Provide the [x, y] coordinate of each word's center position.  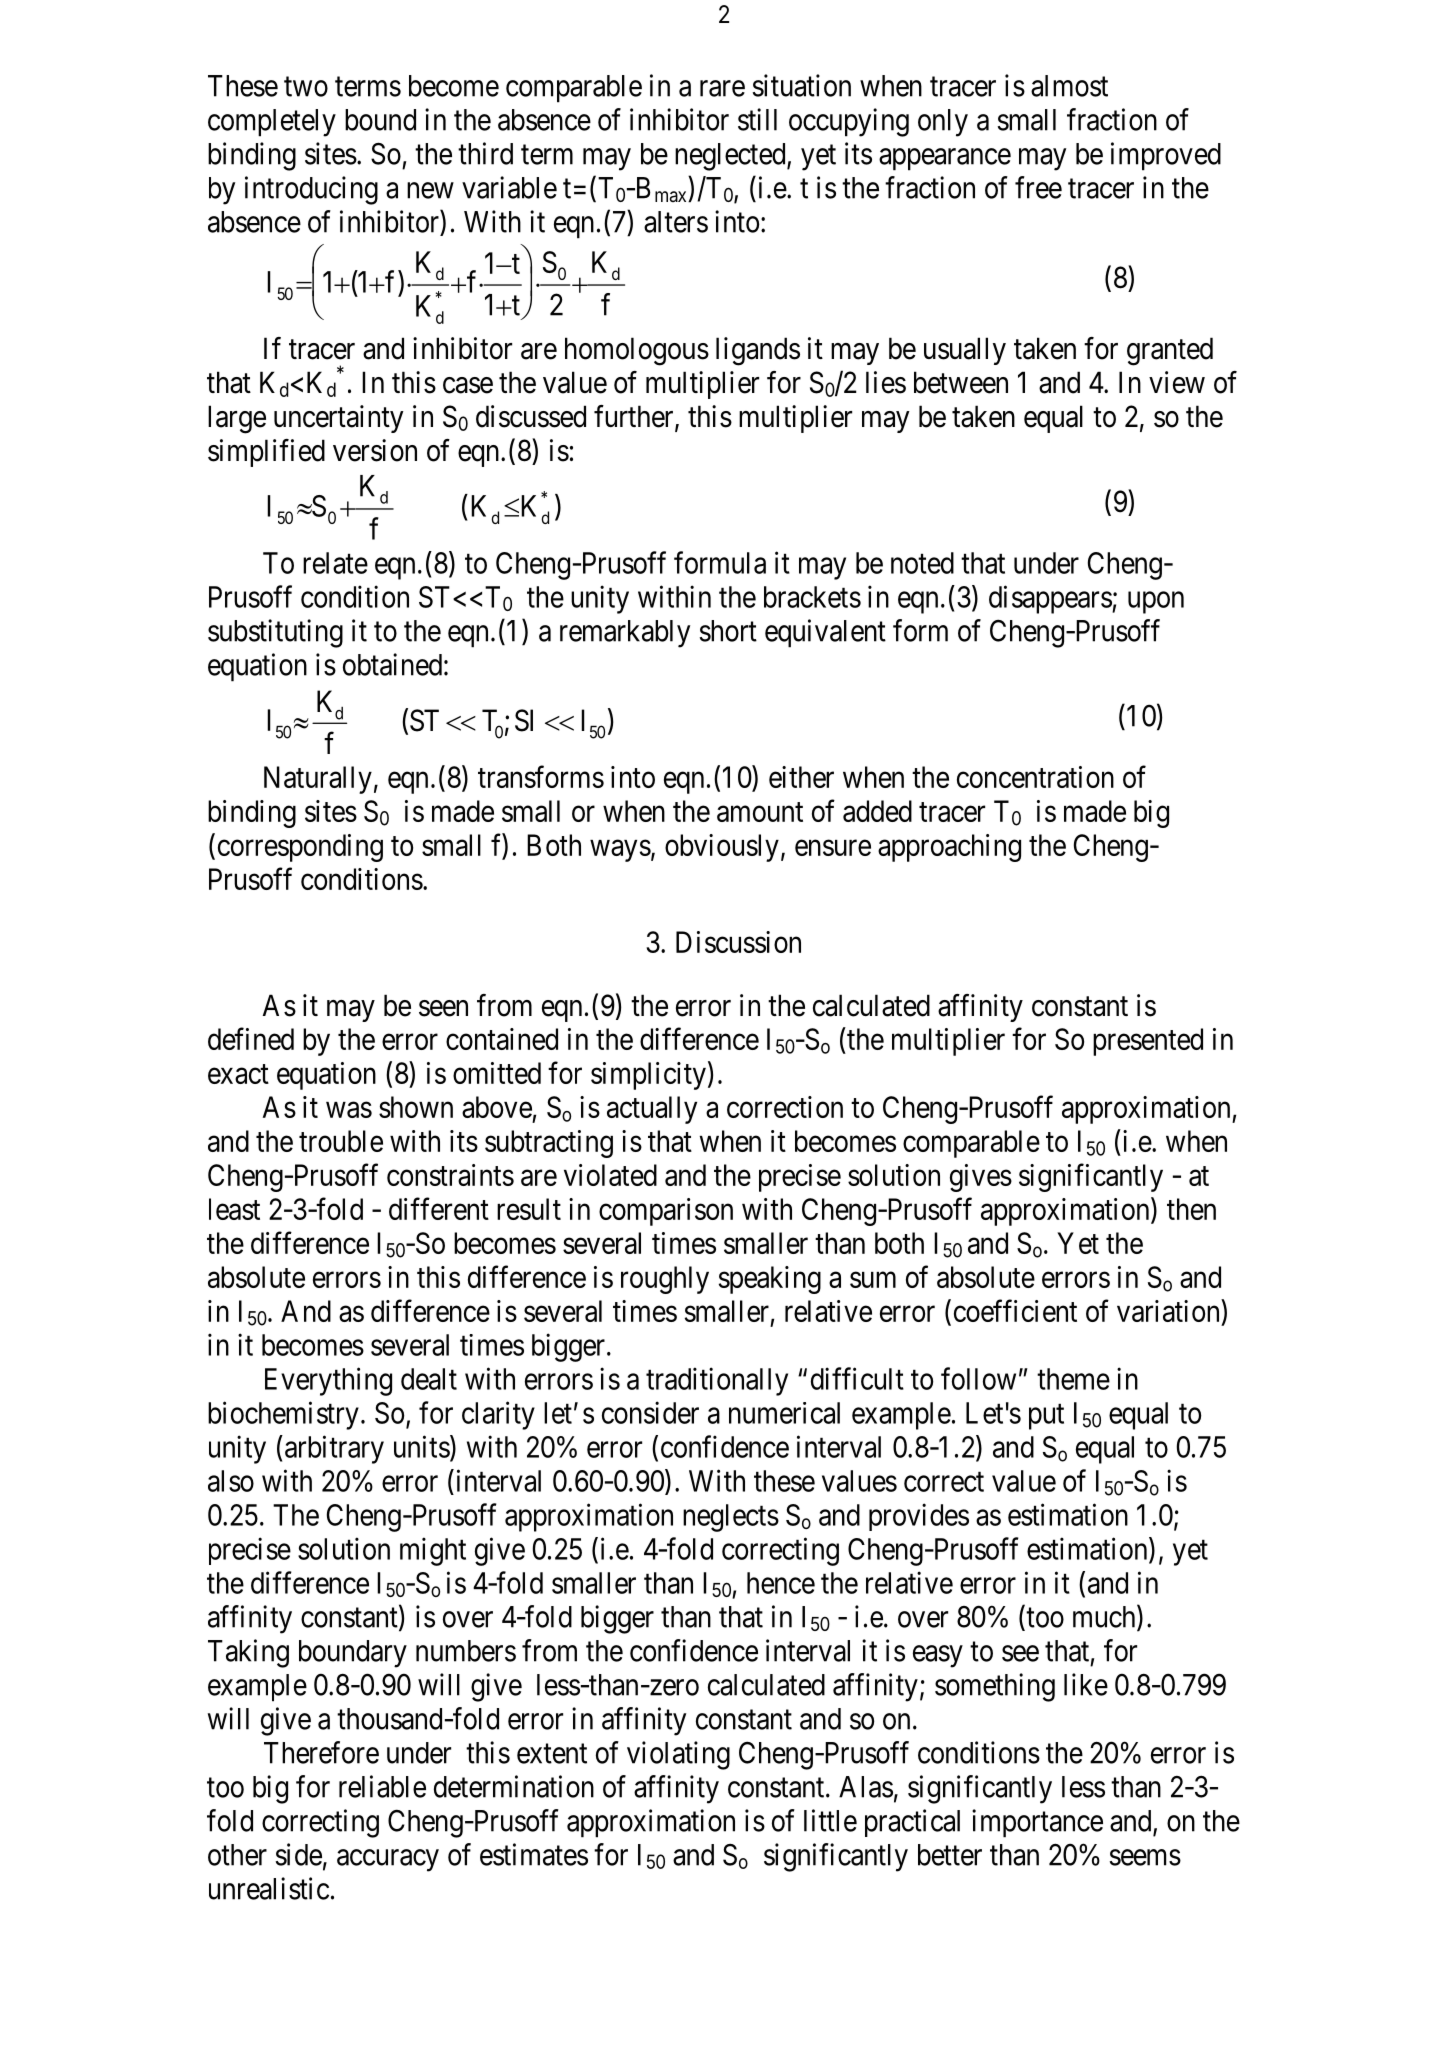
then [1191, 1209]
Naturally [318, 780]
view [1177, 382]
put [1046, 1417]
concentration [1035, 777]
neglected [731, 157]
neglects [731, 1518]
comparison [666, 1212]
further [635, 417]
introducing [311, 190]
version [375, 450]
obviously [722, 848]
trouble [341, 1141]
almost [1069, 86]
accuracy [388, 1860]
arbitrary [334, 1449]
